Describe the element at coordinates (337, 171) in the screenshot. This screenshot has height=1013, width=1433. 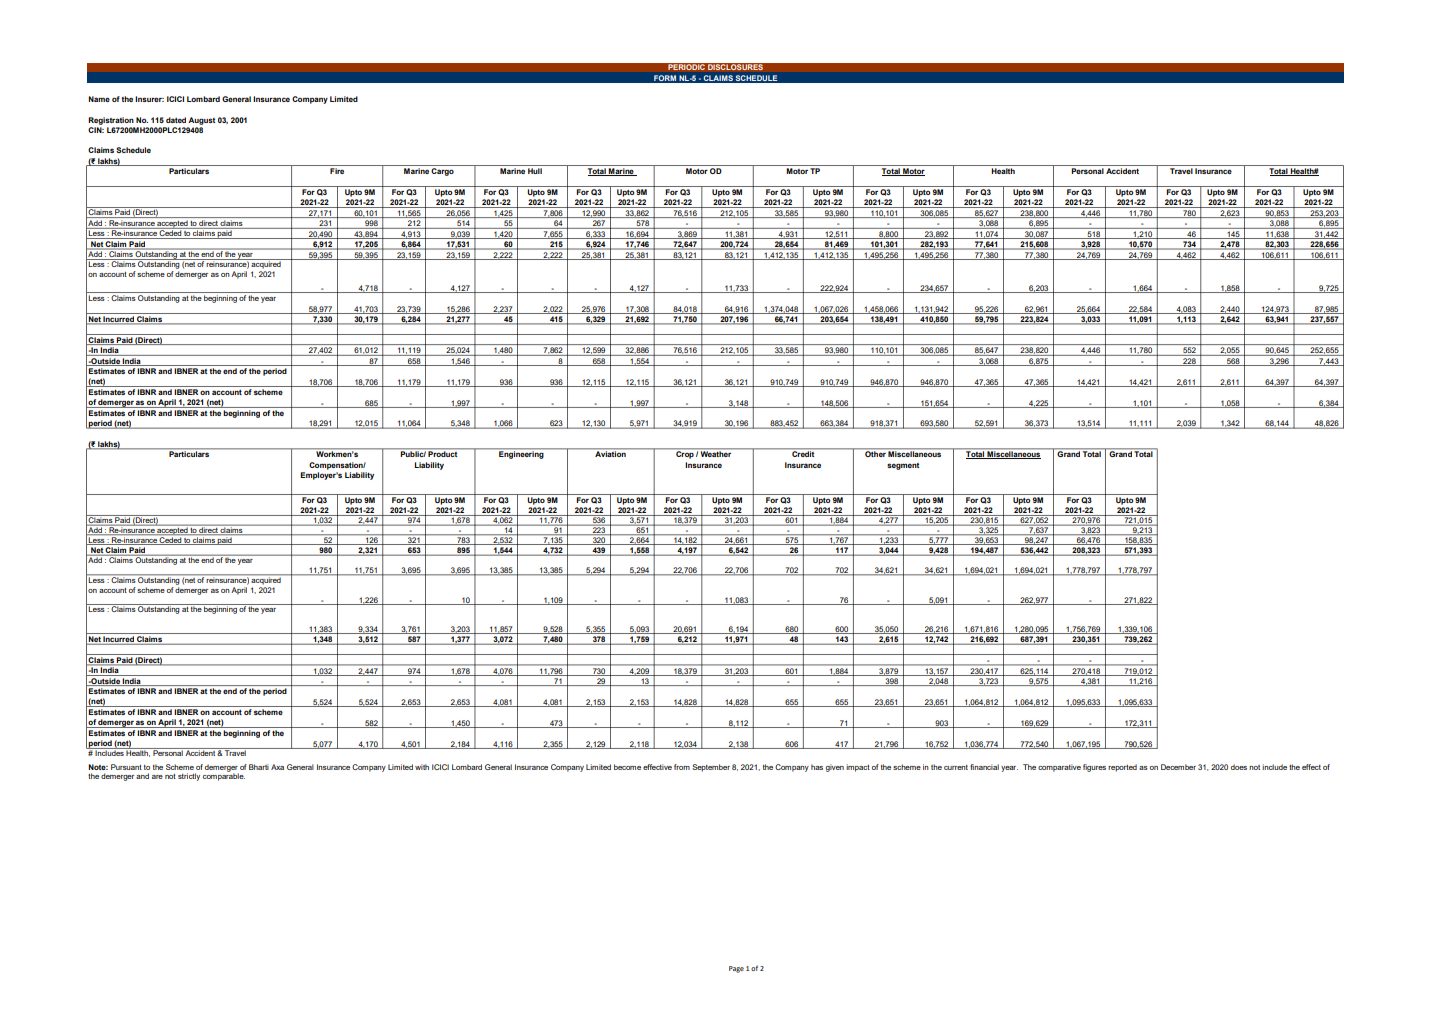
I see `Fire` at that location.
